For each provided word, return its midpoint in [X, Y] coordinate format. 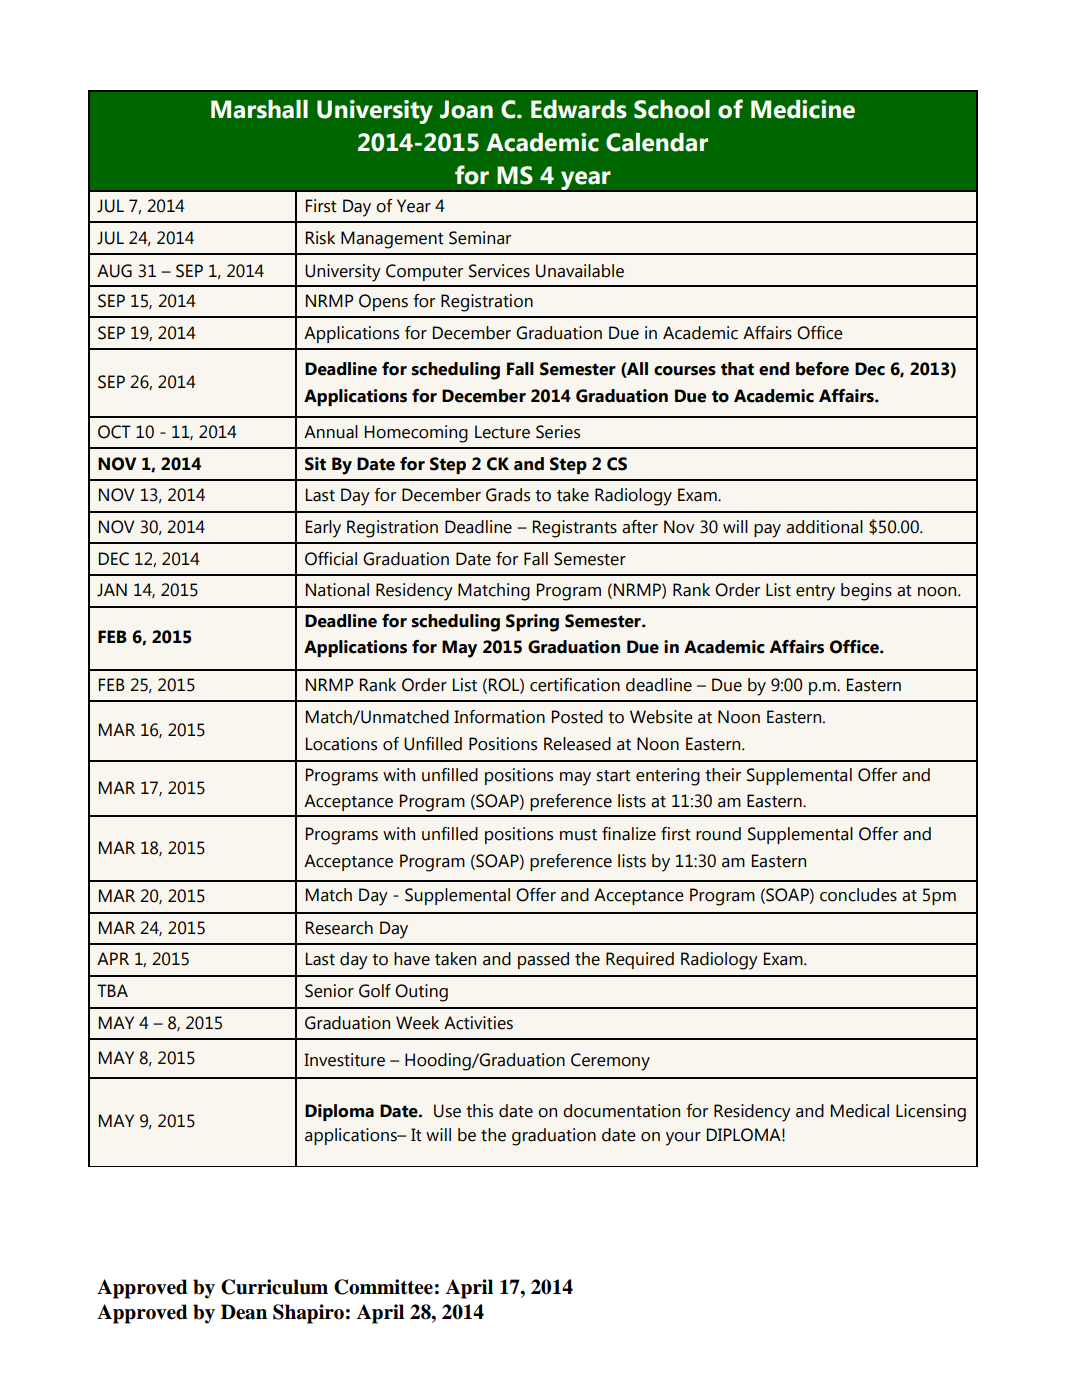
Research [339, 928]
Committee [383, 1287]
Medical [860, 1111]
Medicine [803, 109]
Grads [508, 495]
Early [323, 529]
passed [543, 960]
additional [824, 527]
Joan [466, 109]
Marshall [259, 109]
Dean [244, 1312]
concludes [858, 895]
